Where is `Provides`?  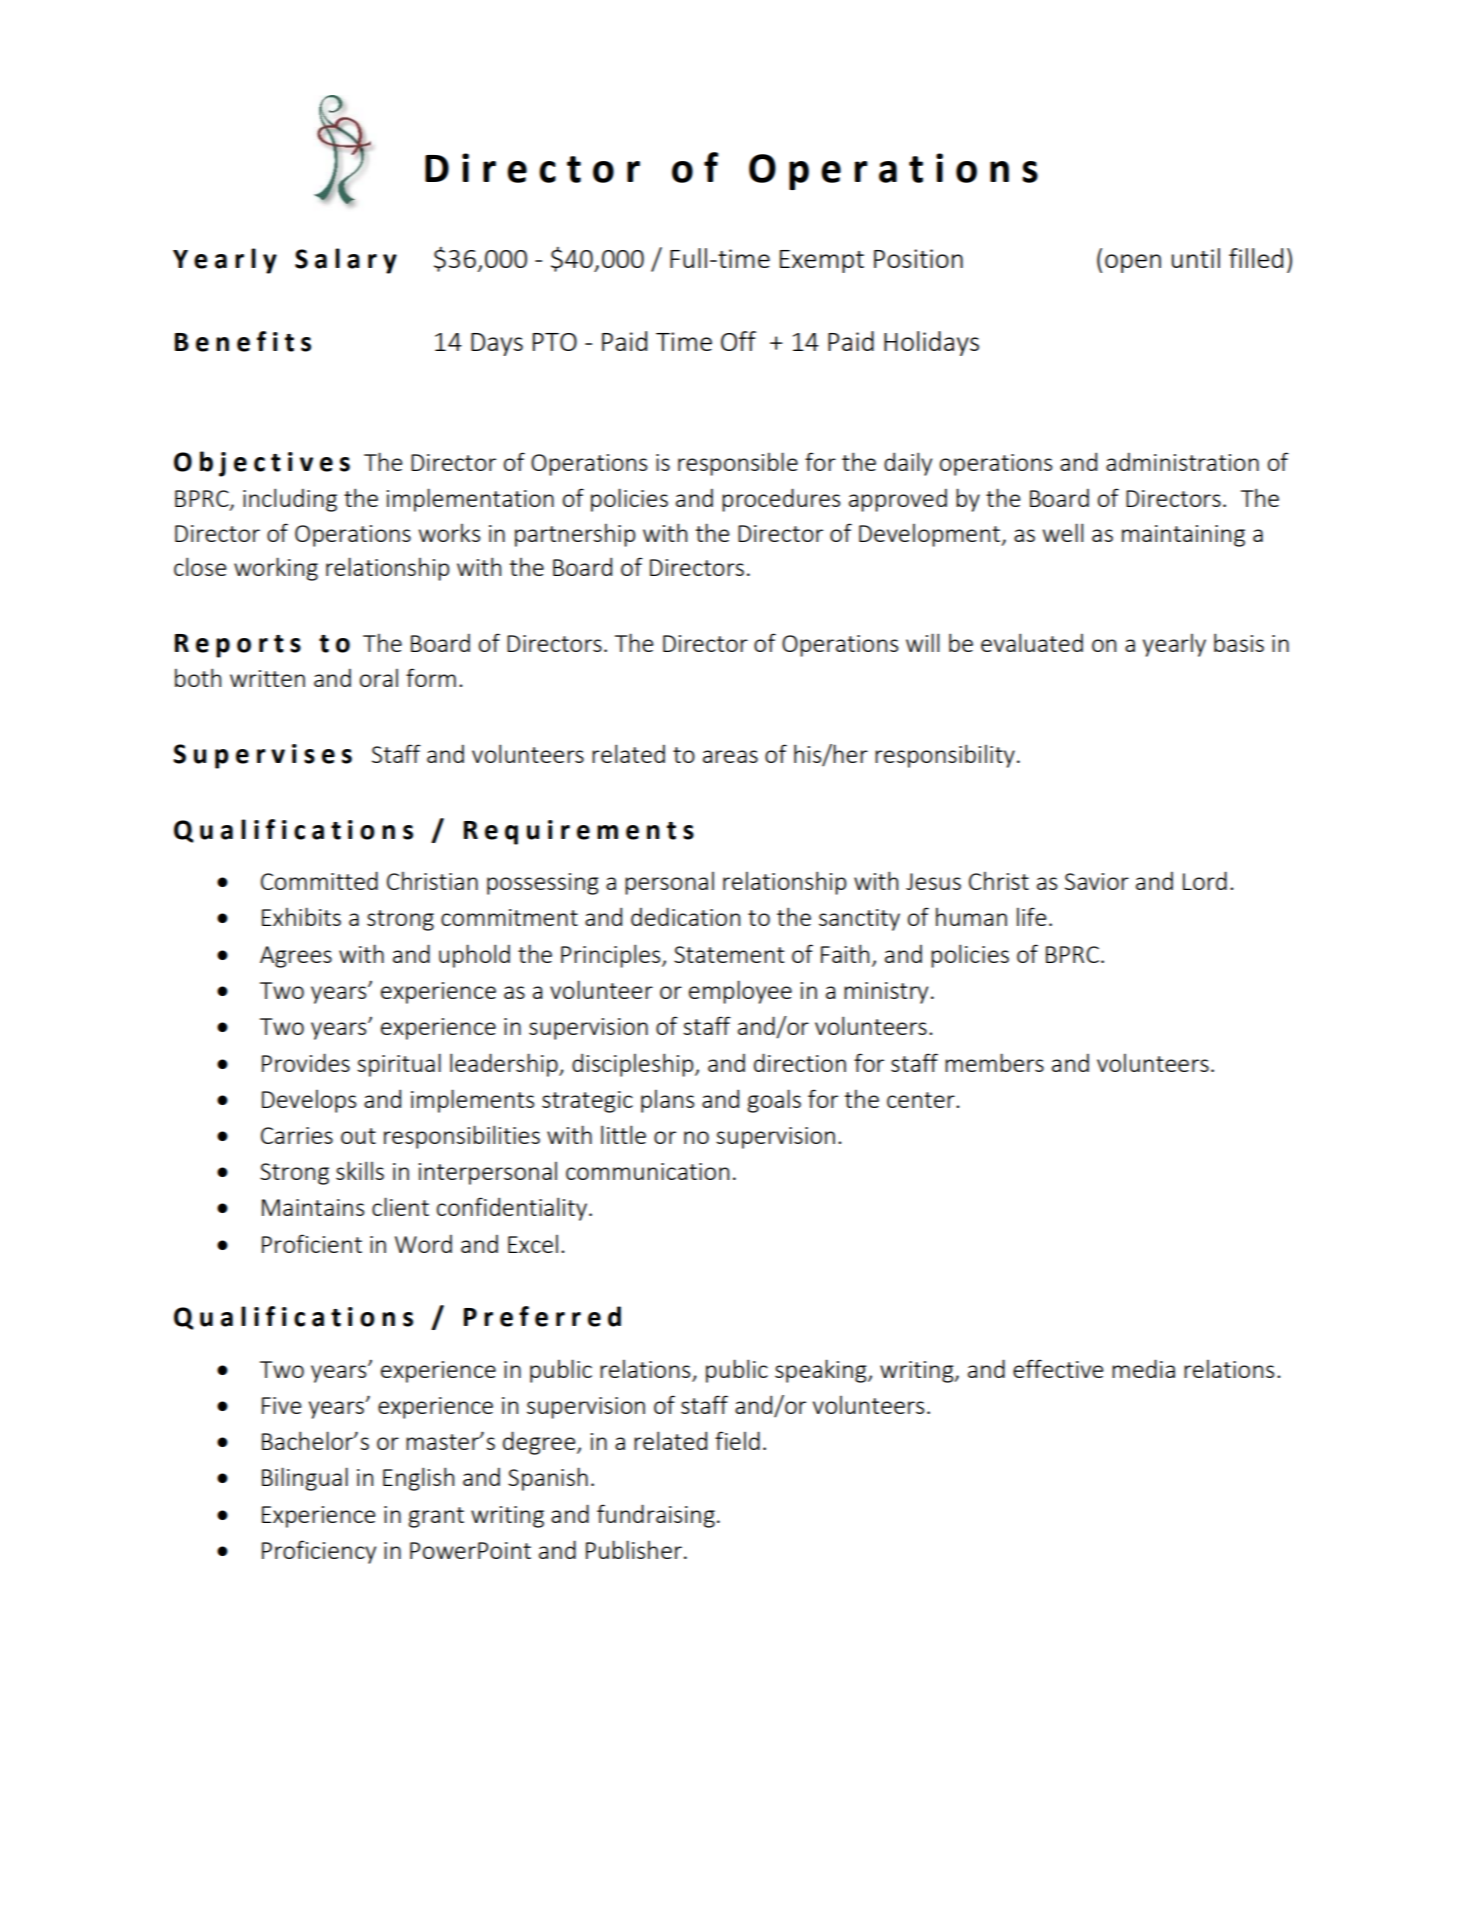
Provides is located at coordinates (306, 1062).
